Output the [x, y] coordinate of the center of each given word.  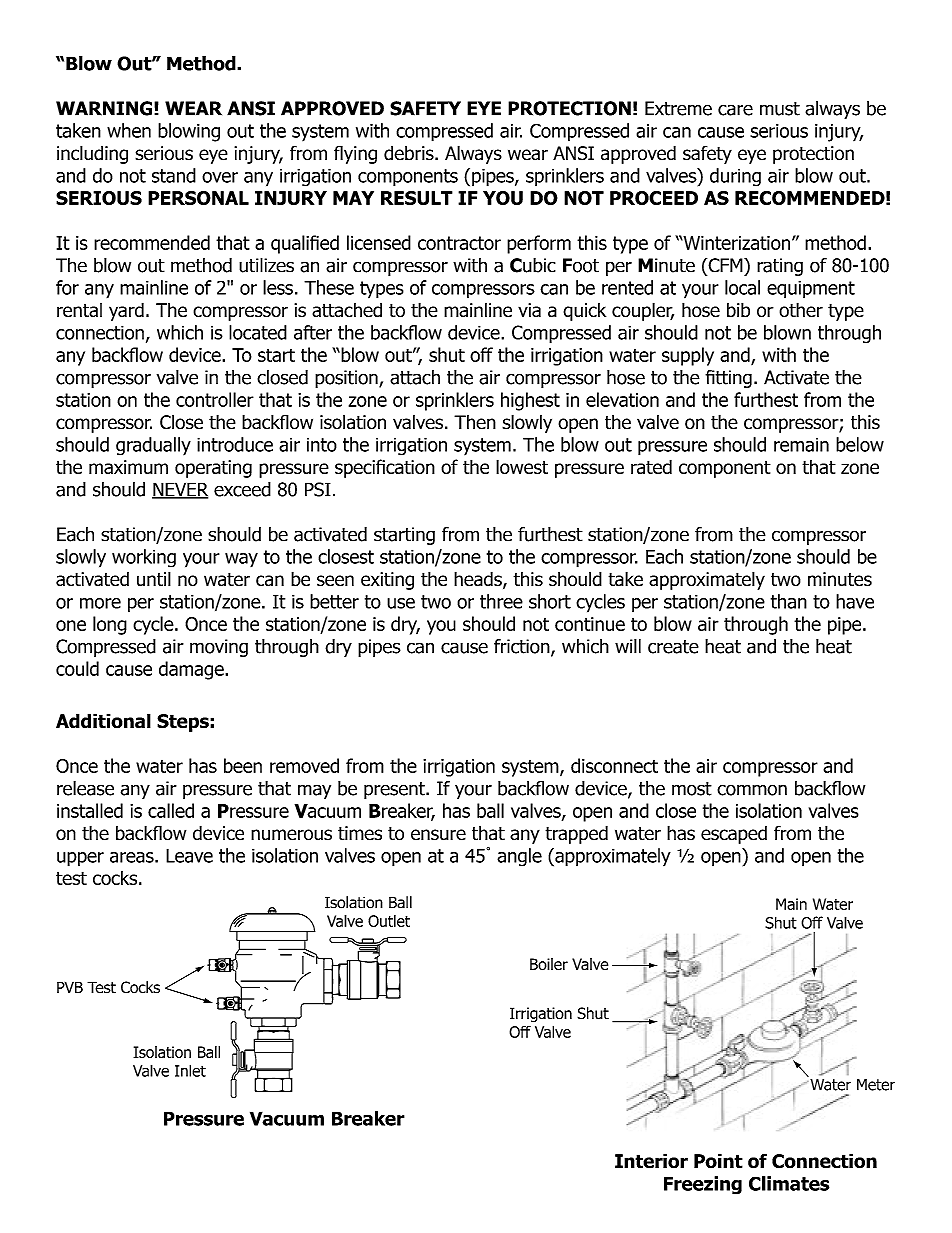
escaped [734, 834]
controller [215, 399]
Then [475, 422]
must [780, 109]
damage [192, 670]
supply [688, 356]
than [789, 601]
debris [410, 153]
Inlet [190, 1070]
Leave [189, 855]
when [129, 130]
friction [523, 647]
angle [519, 857]
